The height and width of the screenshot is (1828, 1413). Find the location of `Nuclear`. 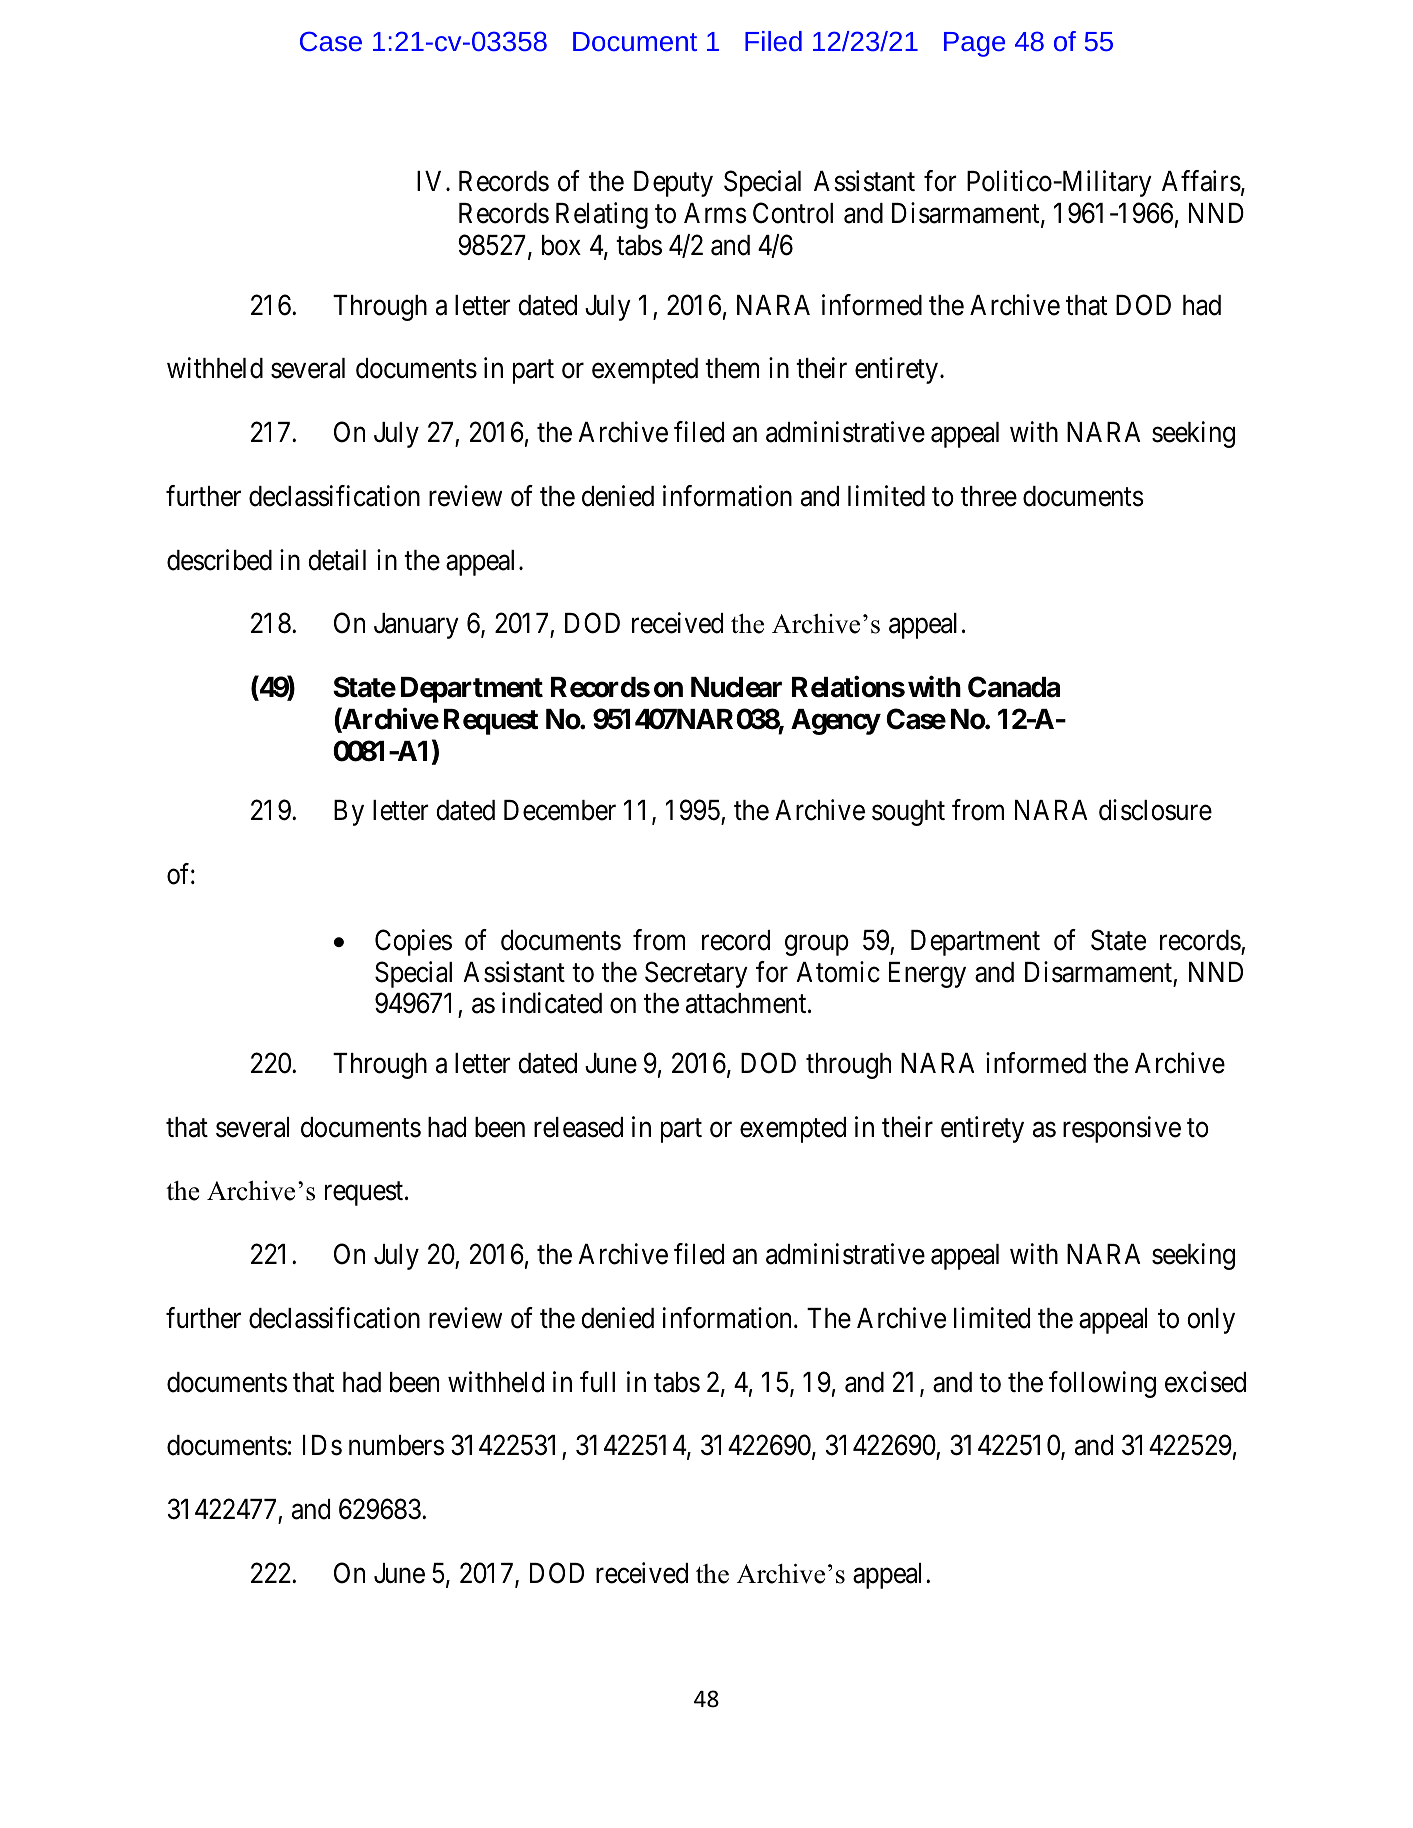

Nuclear is located at coordinates (736, 687).
